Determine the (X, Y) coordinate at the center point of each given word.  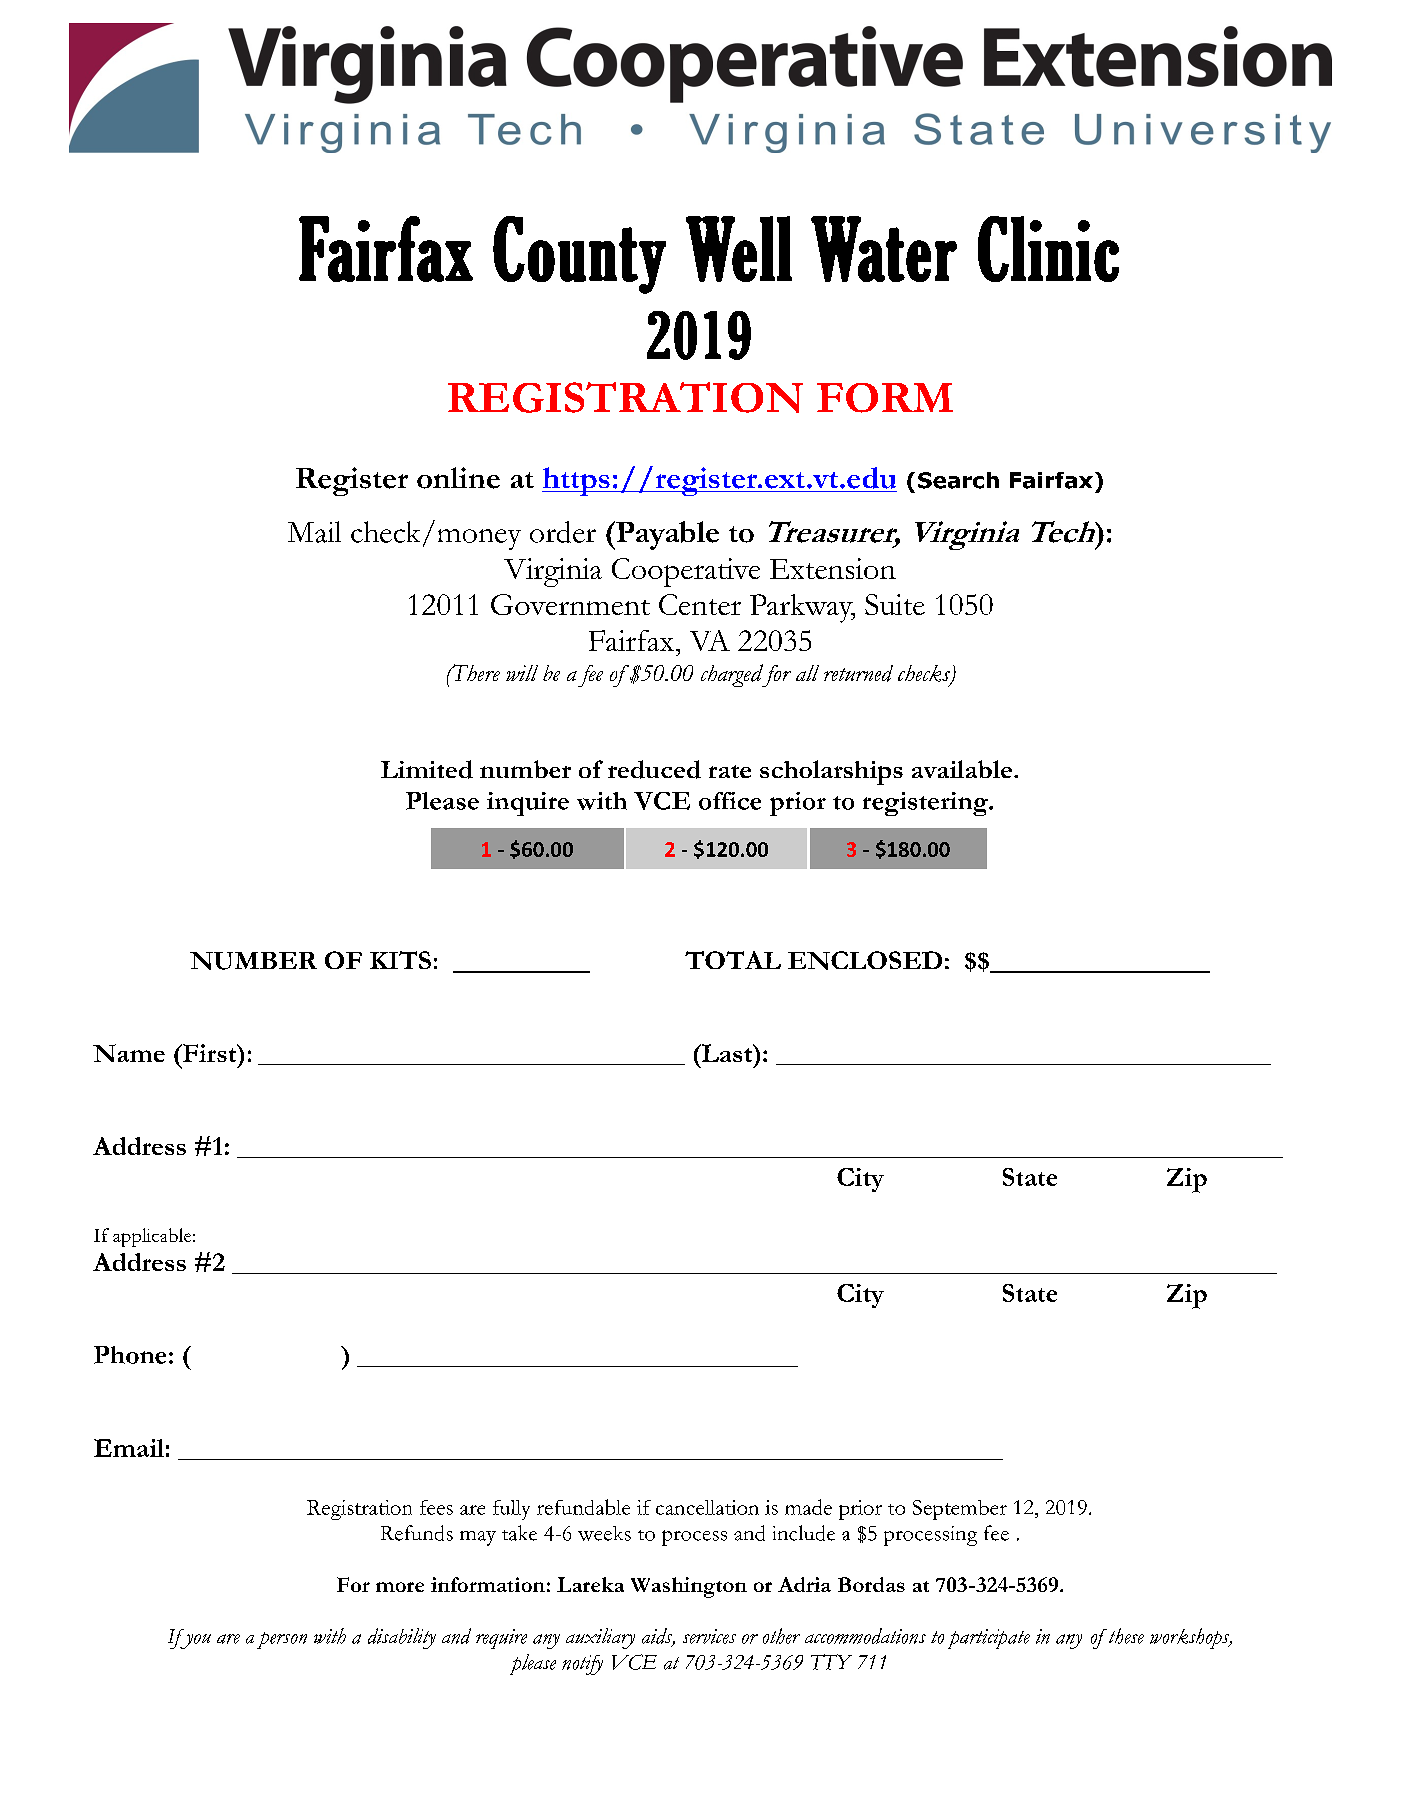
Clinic (1048, 249)
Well (739, 249)
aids (658, 1637)
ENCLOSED (865, 960)
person (282, 1640)
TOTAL (733, 960)
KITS (400, 960)
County (579, 255)
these (1125, 1636)
